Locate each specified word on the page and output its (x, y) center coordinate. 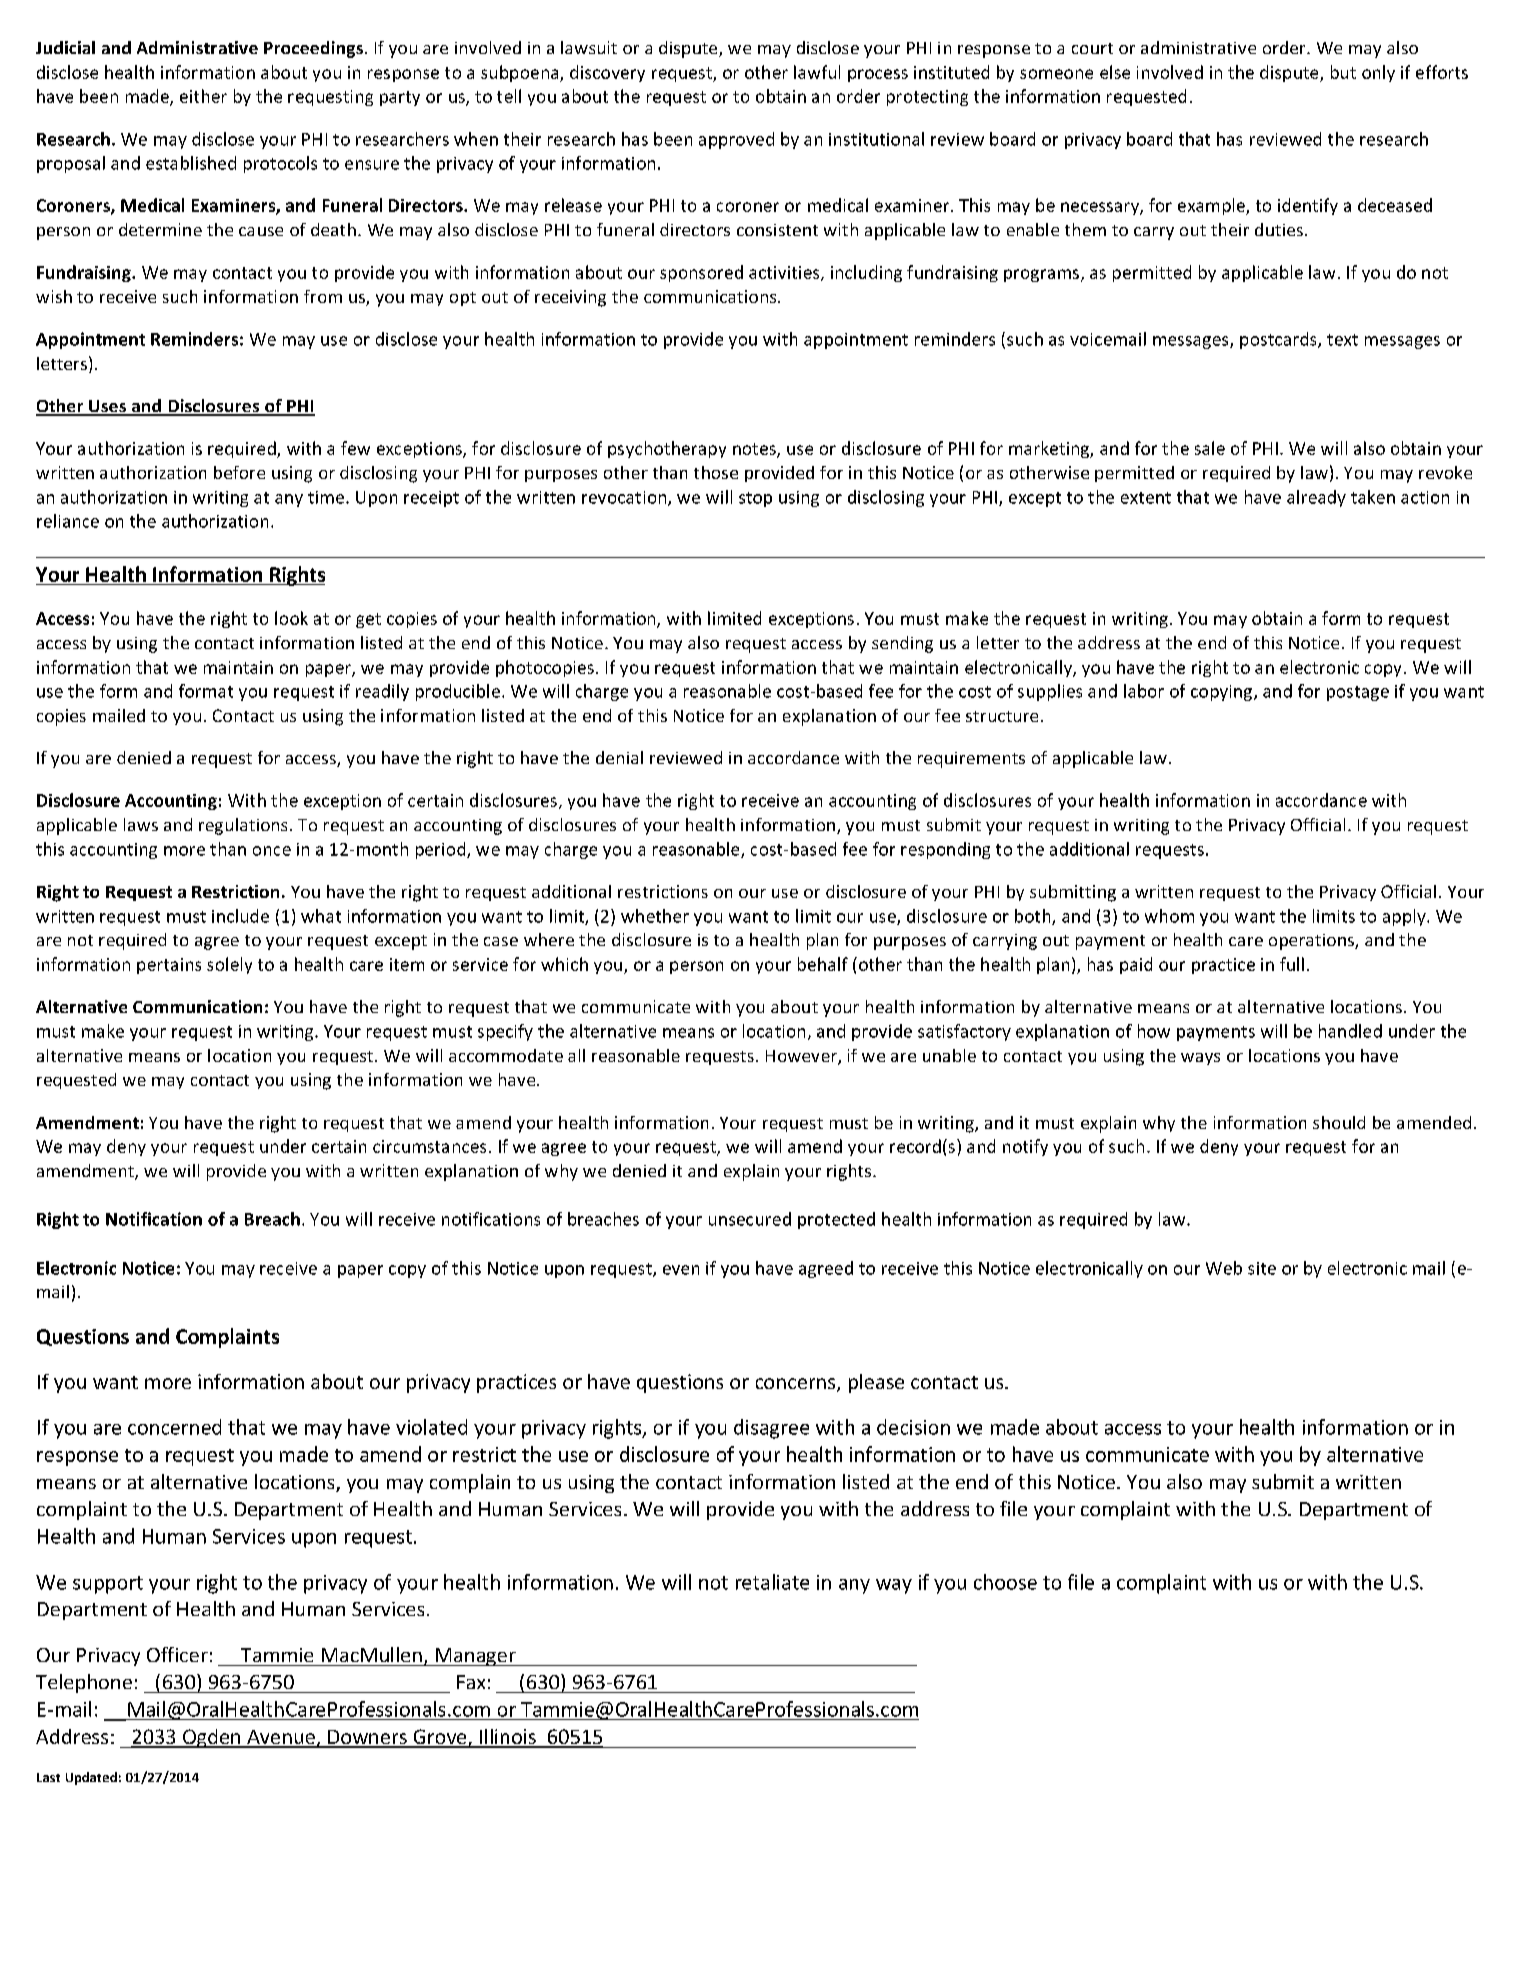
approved (736, 140)
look (291, 618)
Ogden (212, 1738)
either (203, 96)
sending (902, 644)
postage (1358, 693)
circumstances (429, 1146)
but (1343, 72)
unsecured (750, 1219)
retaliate (772, 1582)
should (1339, 1122)
